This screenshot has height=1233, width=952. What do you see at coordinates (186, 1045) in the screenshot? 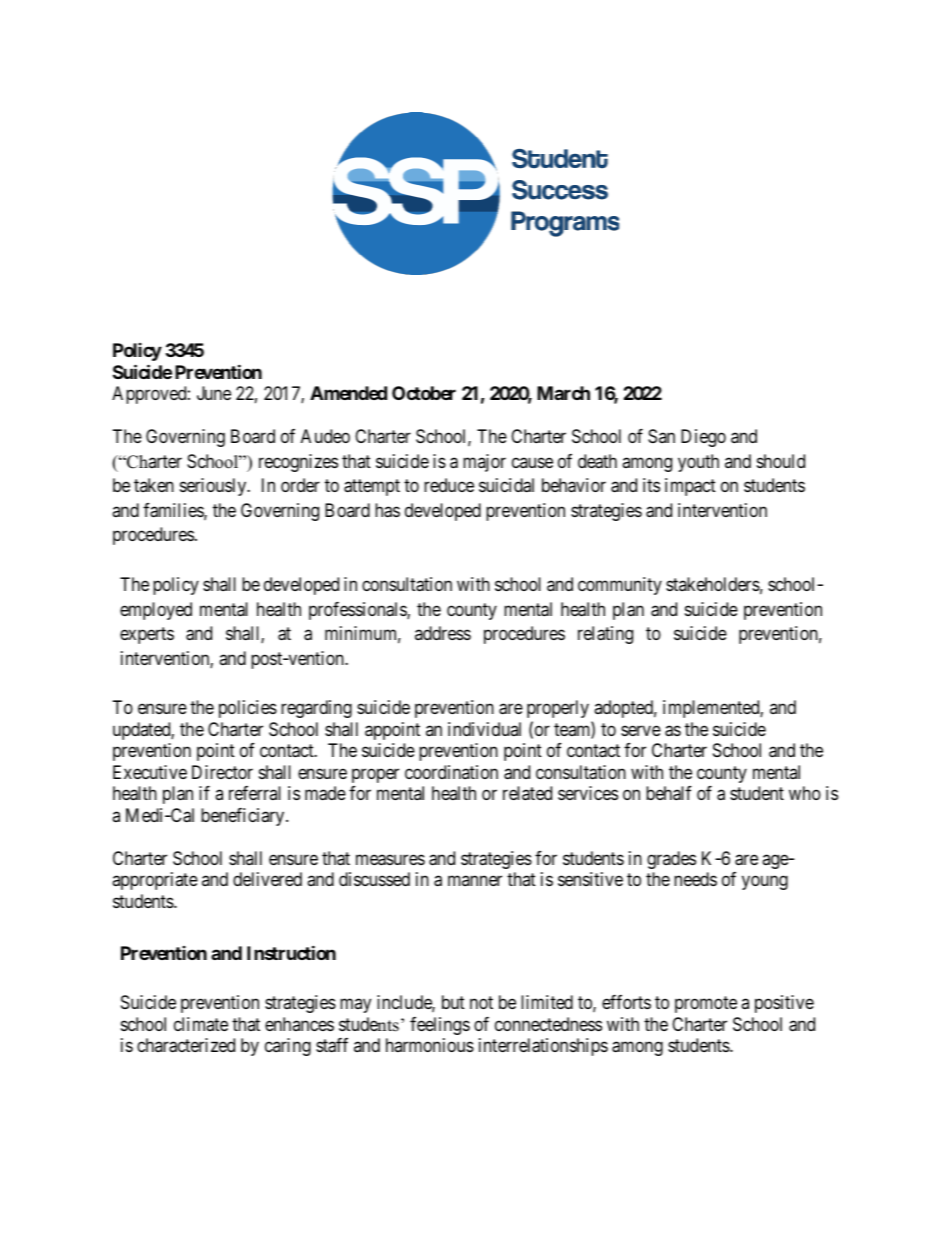
I see `characterized` at bounding box center [186, 1045].
